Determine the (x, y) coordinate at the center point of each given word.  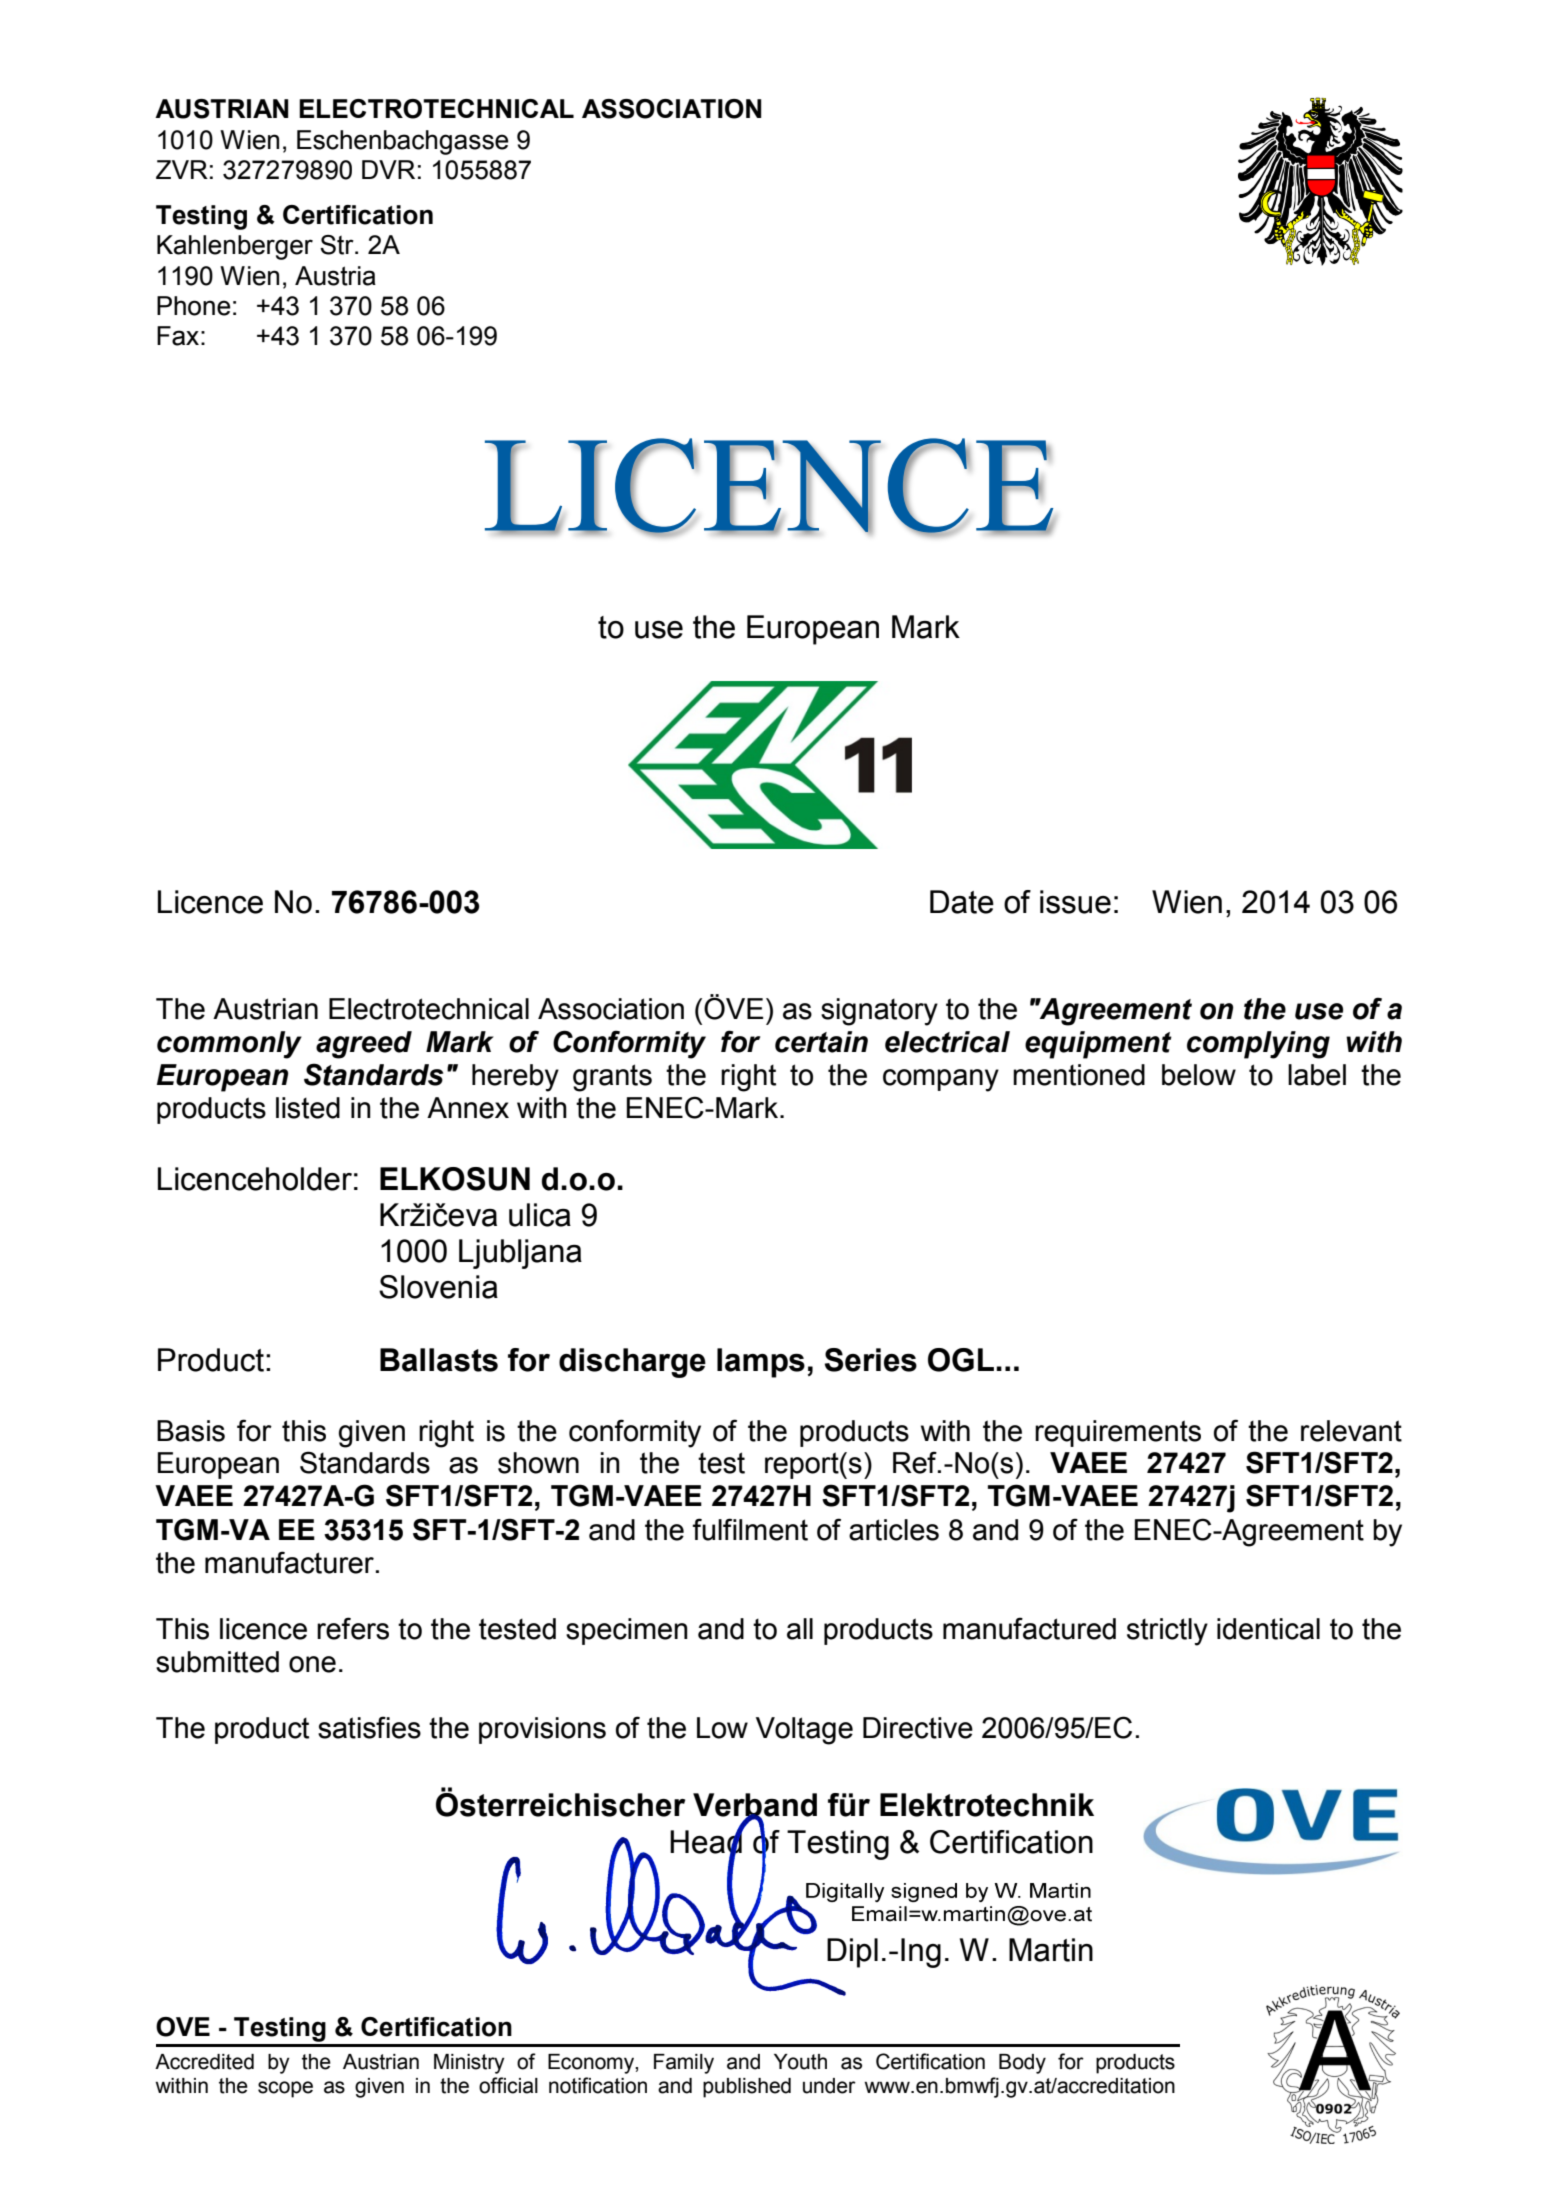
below (1199, 1075)
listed (308, 1108)
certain (821, 1042)
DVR (388, 169)
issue (1075, 902)
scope (285, 2089)
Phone (194, 306)
